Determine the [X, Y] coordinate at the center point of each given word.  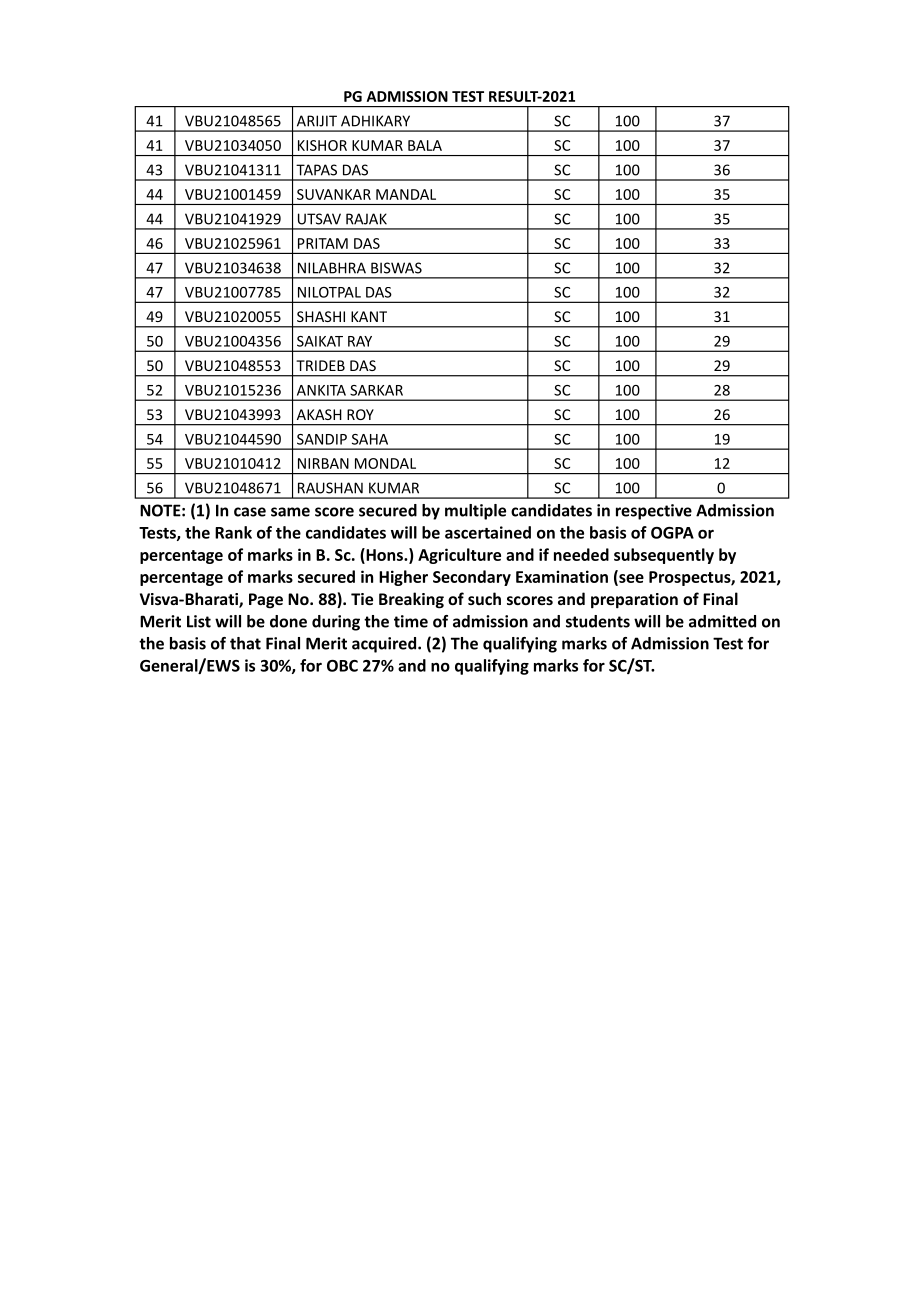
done [288, 621]
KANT [369, 316]
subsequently [664, 556]
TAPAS [316, 170]
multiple [475, 512]
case [250, 512]
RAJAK [366, 219]
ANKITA [321, 390]
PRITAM [323, 243]
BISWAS [396, 268]
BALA [425, 145]
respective [654, 512]
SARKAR [376, 390]
